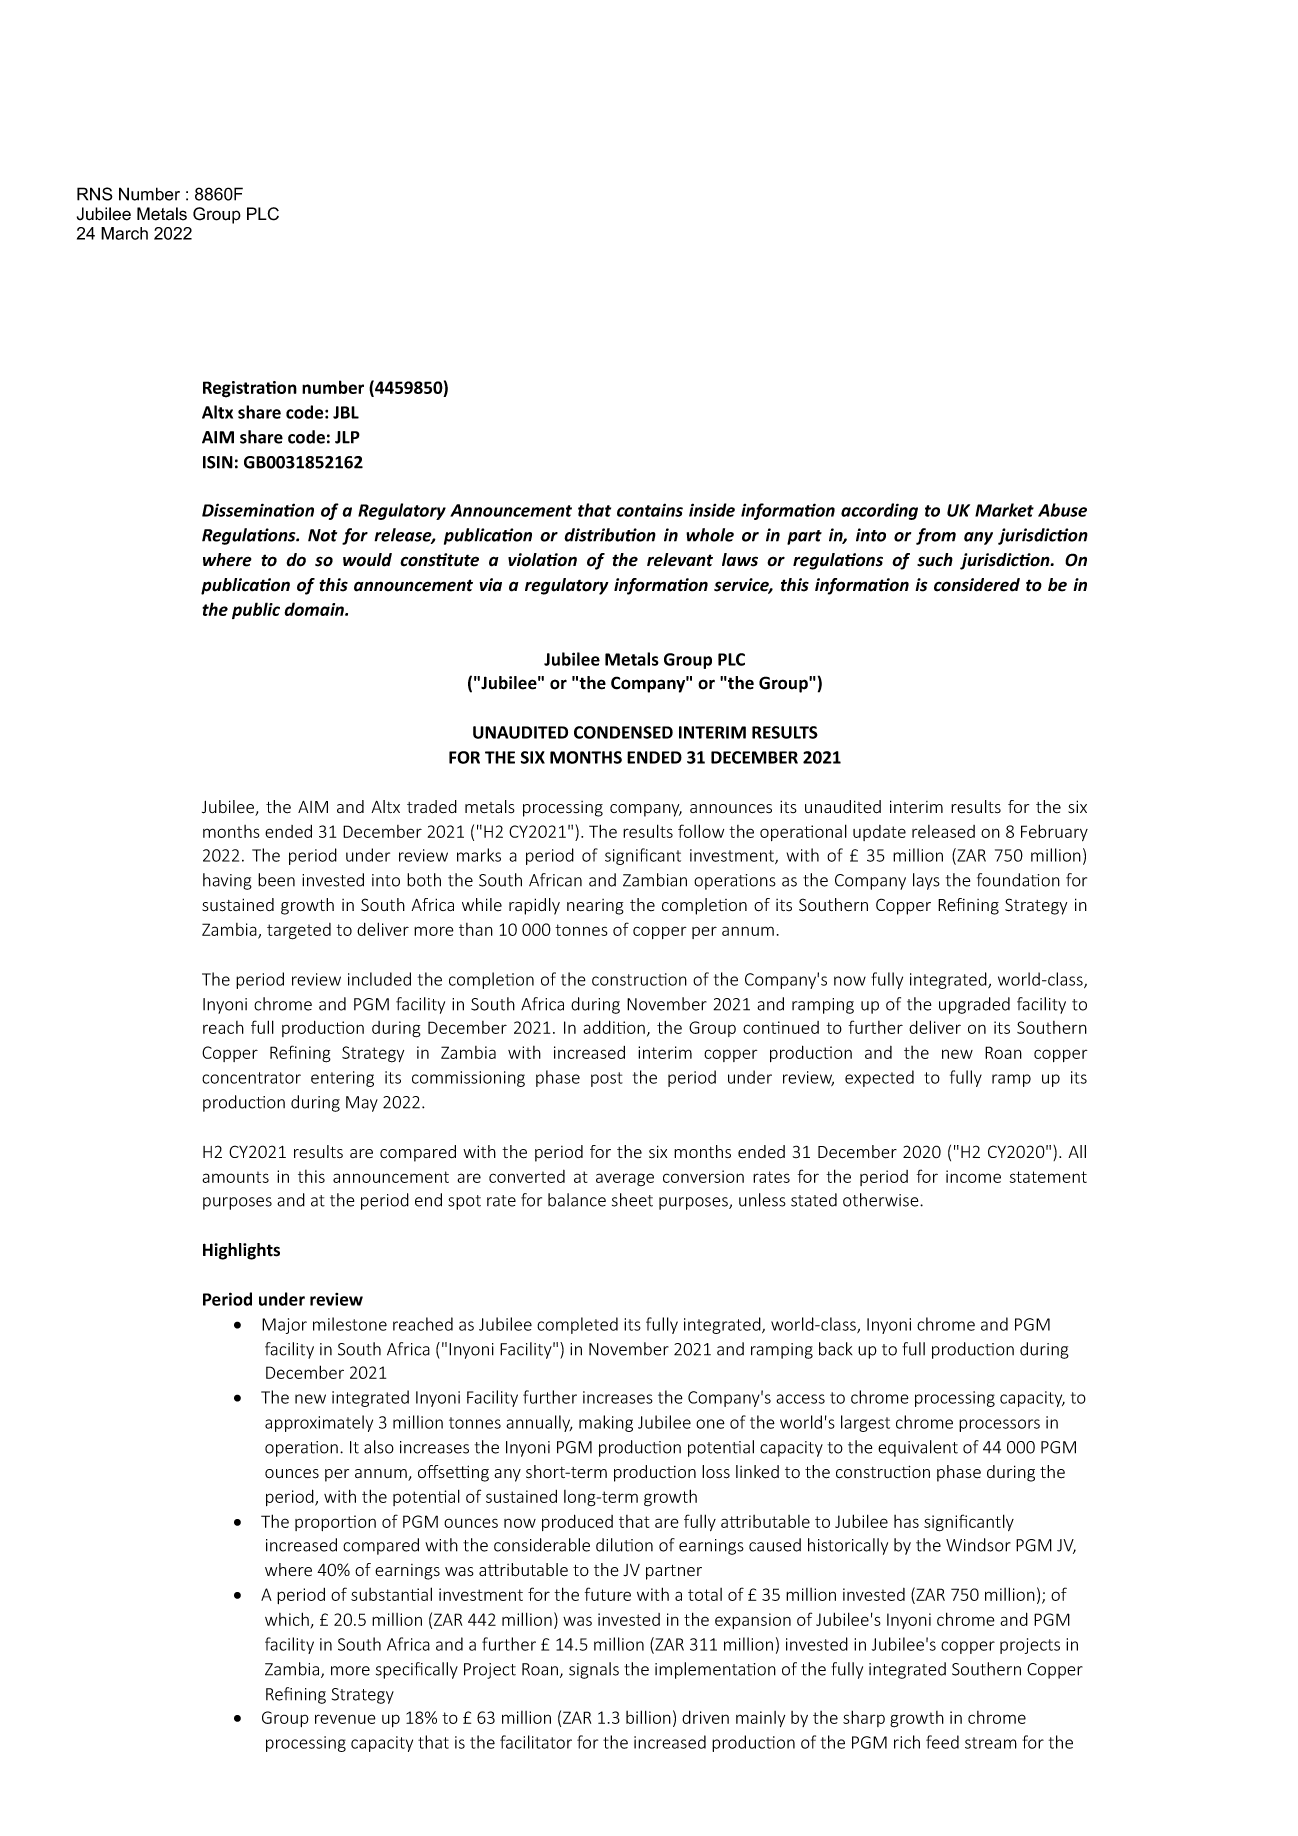 The height and width of the page is (1836, 1298). I want to click on processors, so click(999, 1425).
